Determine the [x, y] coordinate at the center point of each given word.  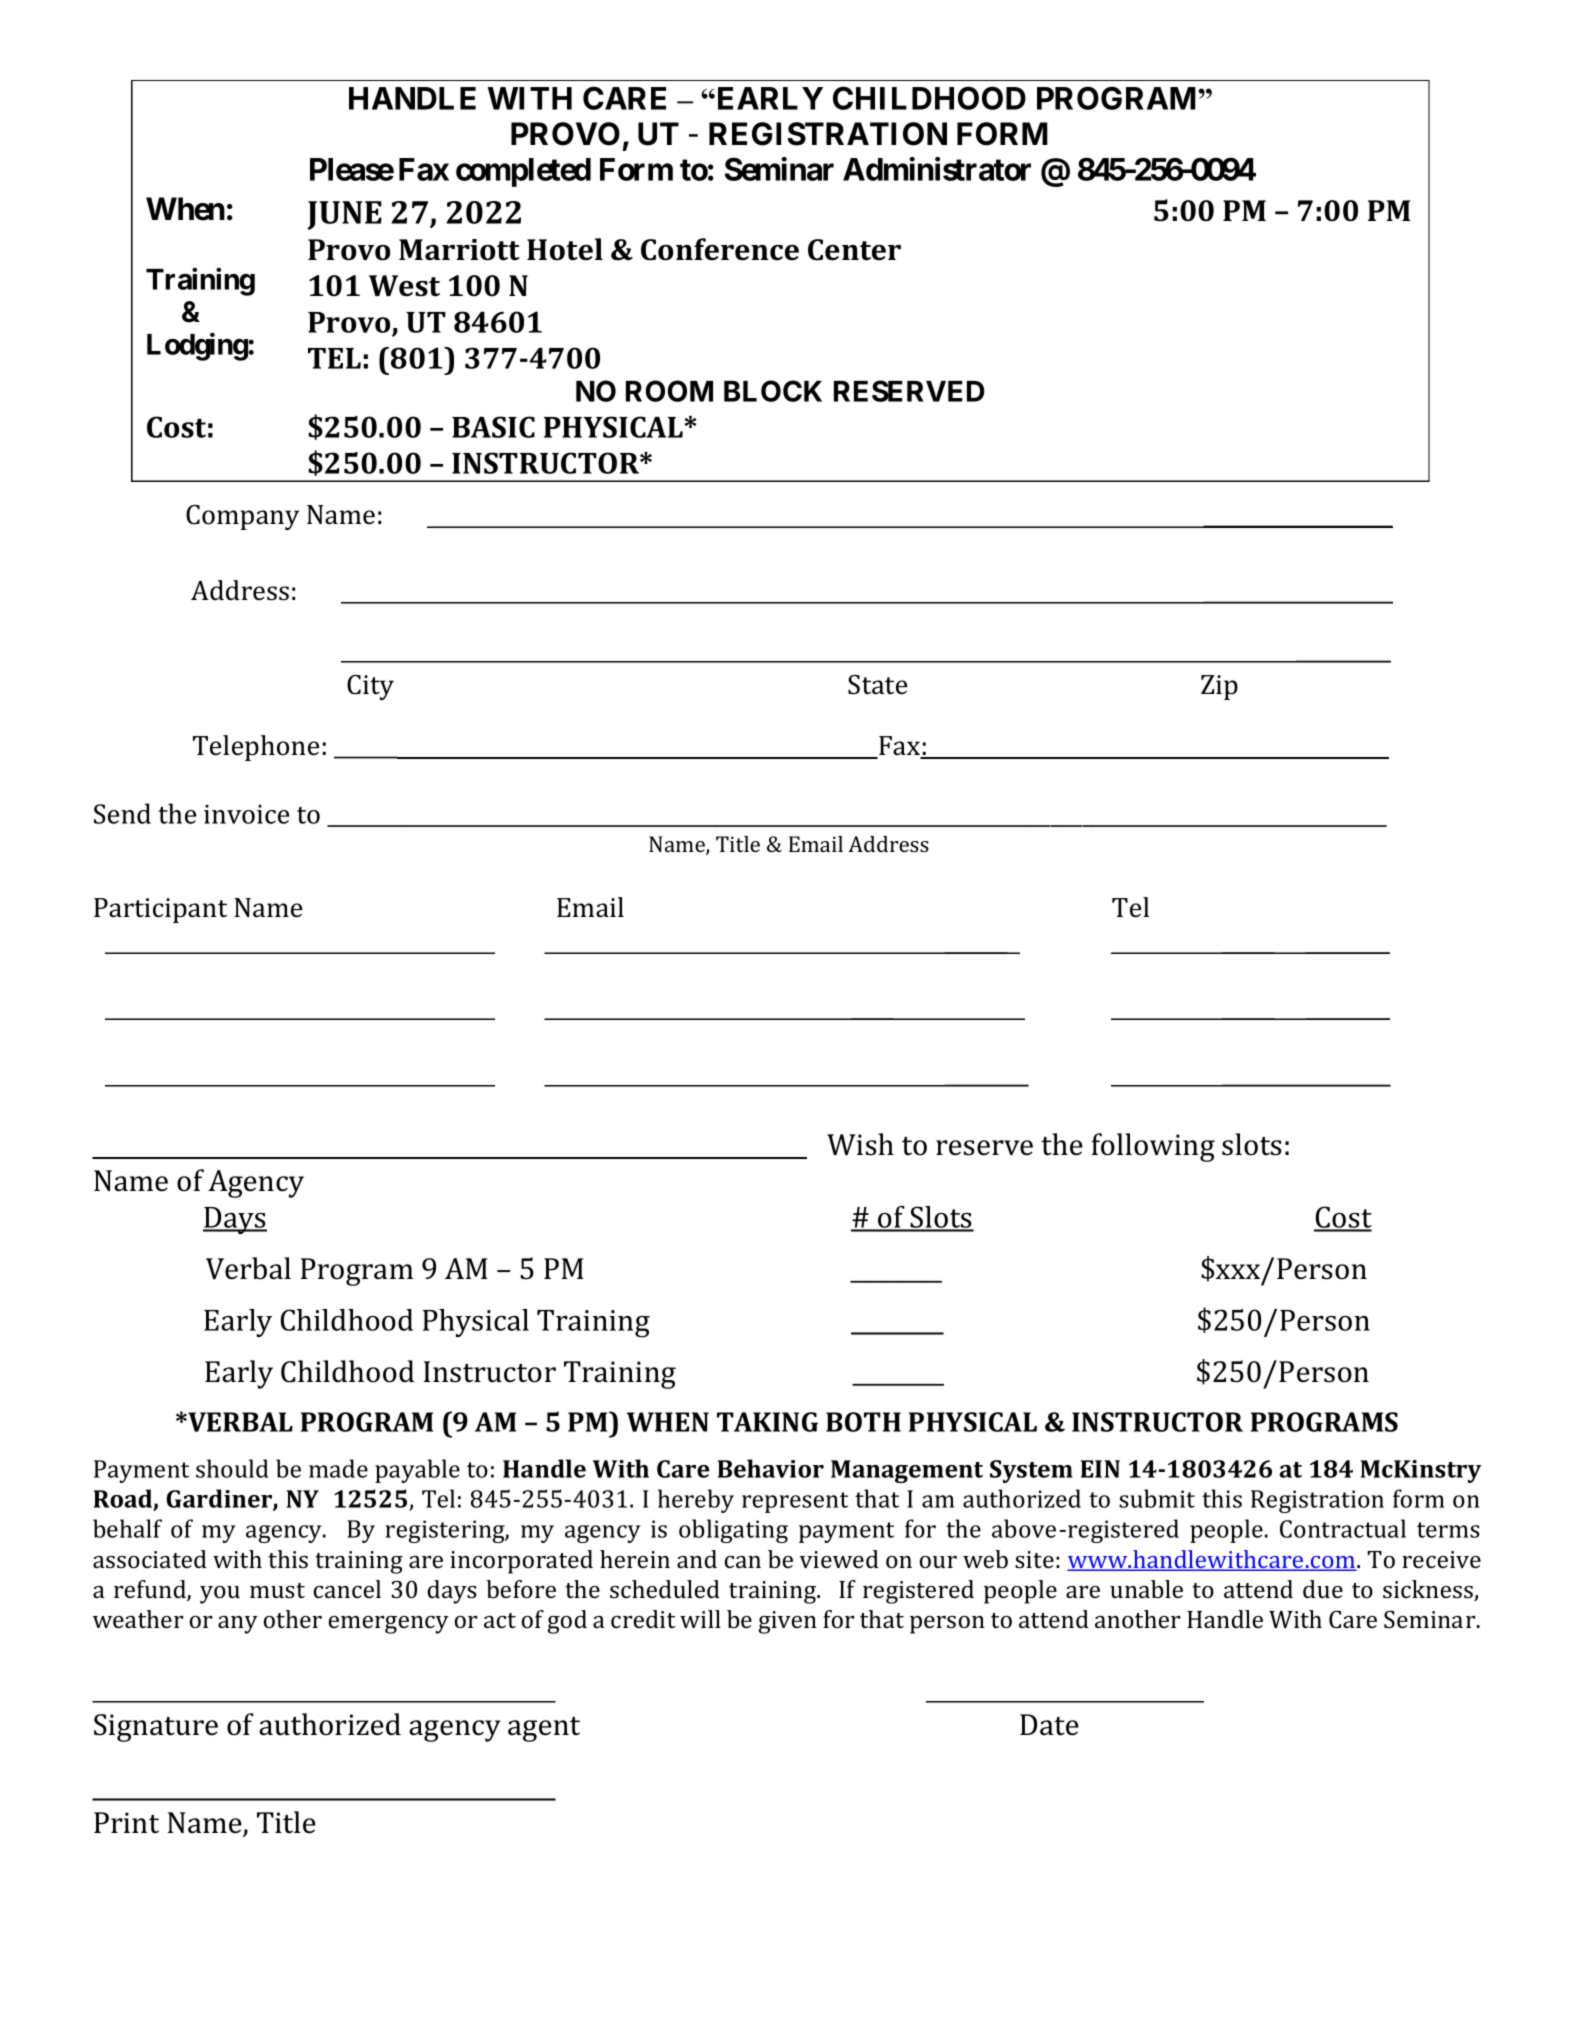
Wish [860, 1144]
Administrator [937, 169]
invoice [246, 814]
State [877, 685]
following [1153, 1147]
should [232, 1468]
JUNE [345, 215]
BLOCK [773, 391]
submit [1157, 1498]
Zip [1219, 687]
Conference [720, 249]
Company [242, 517]
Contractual [1343, 1528]
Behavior [771, 1468]
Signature [156, 1728]
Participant [160, 910]
